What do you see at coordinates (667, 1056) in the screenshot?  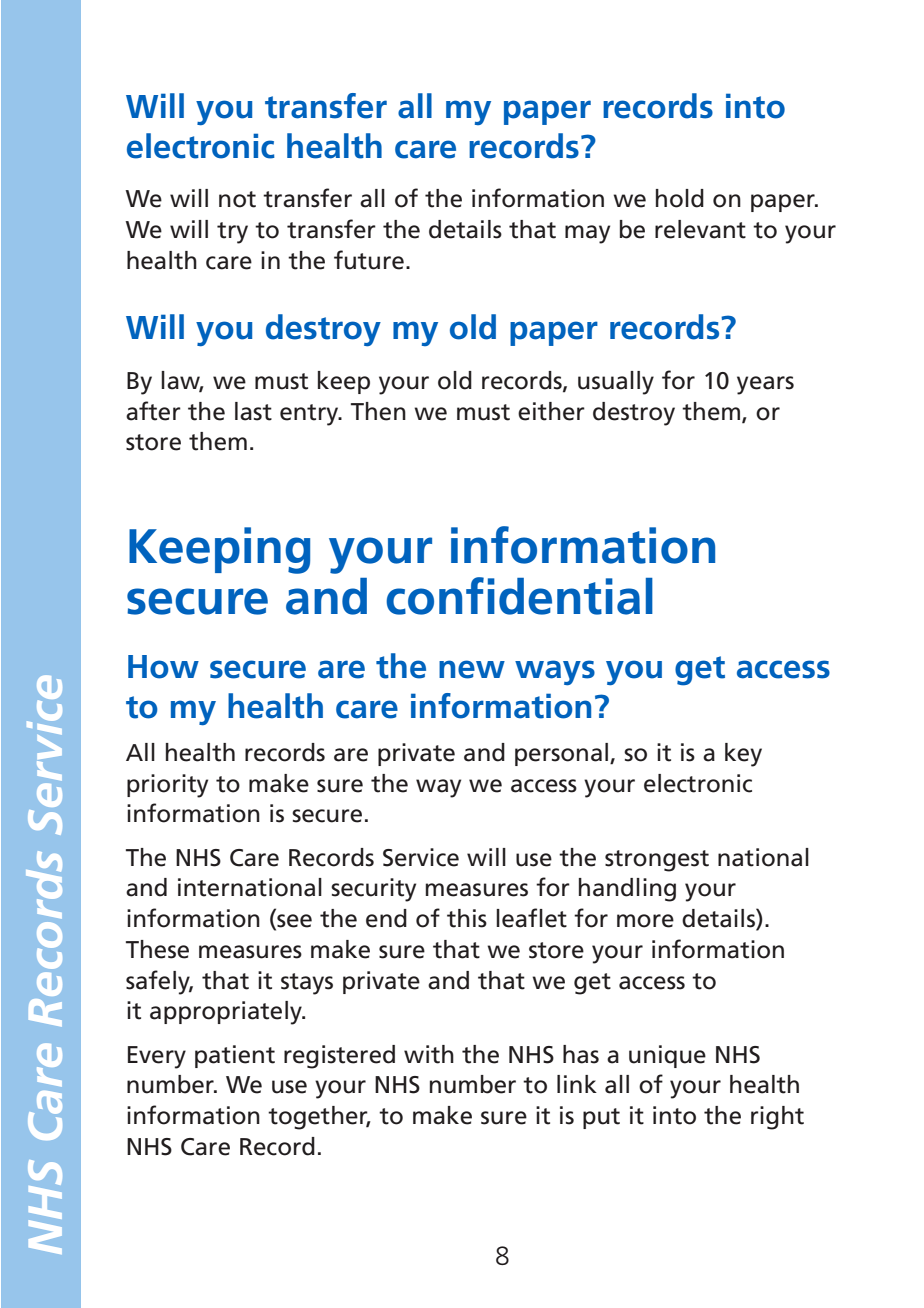 I see `unique` at bounding box center [667, 1056].
